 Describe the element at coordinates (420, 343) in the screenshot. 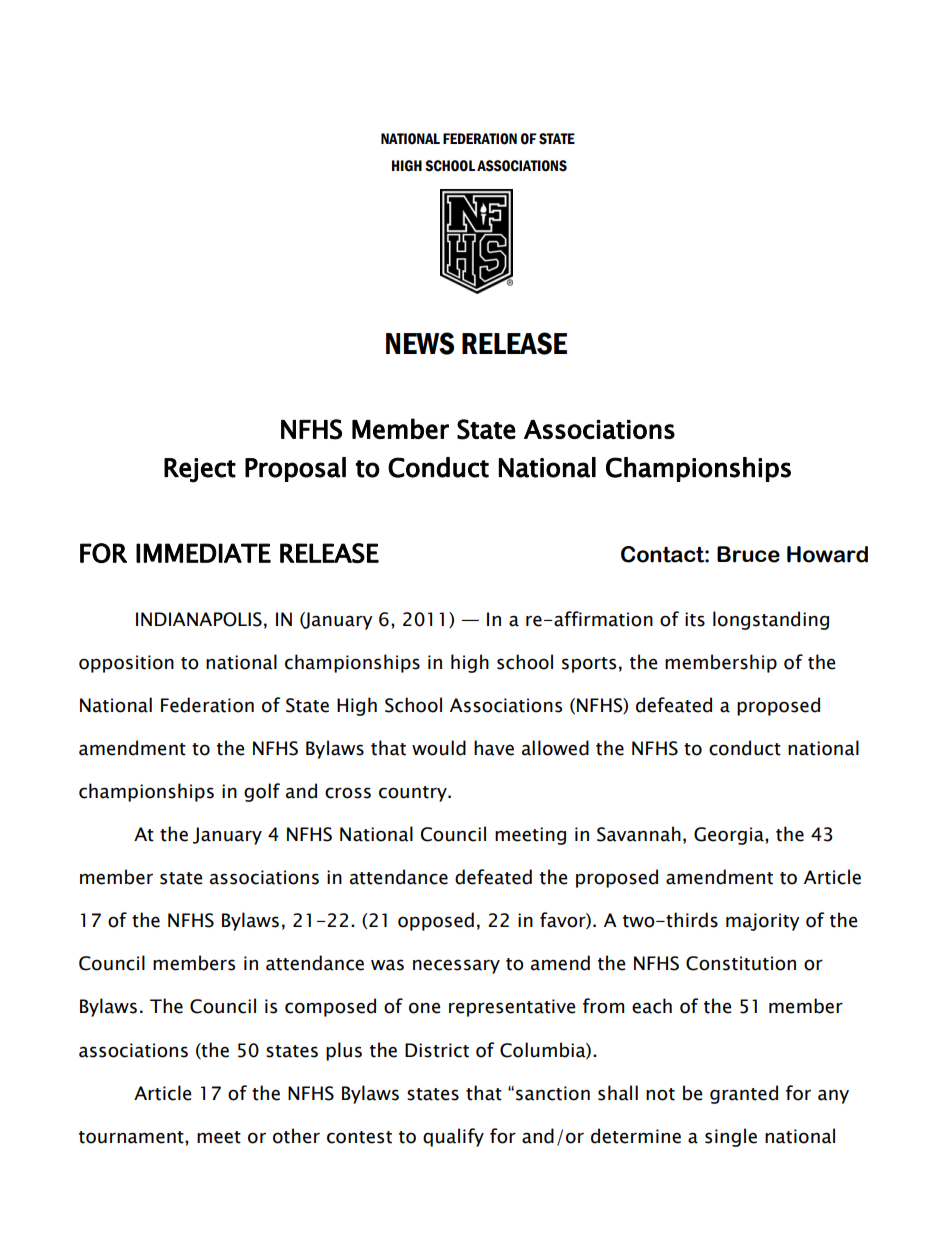

I see `NEWS` at that location.
